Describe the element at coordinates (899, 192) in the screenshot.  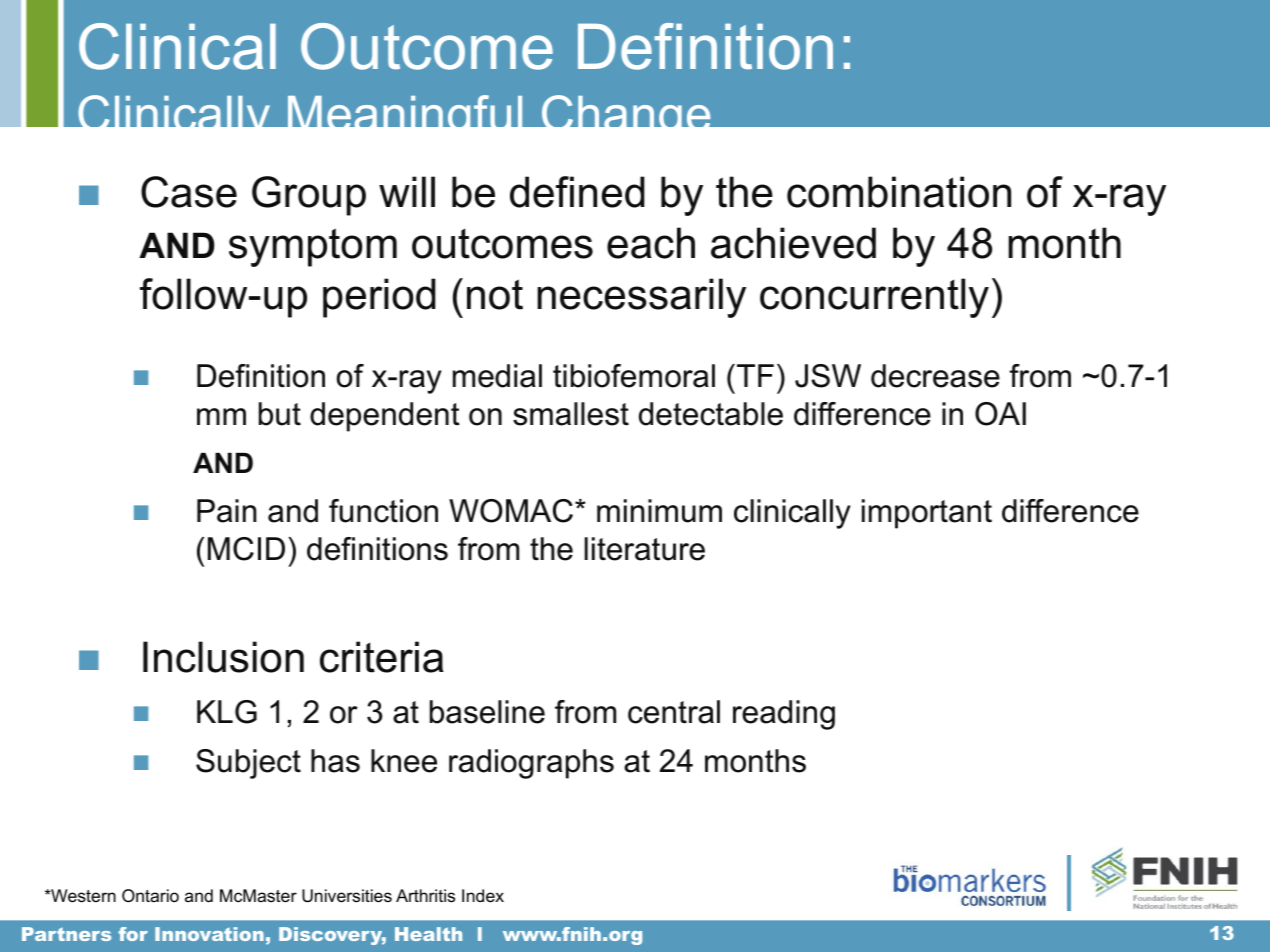
I see `combination` at that location.
